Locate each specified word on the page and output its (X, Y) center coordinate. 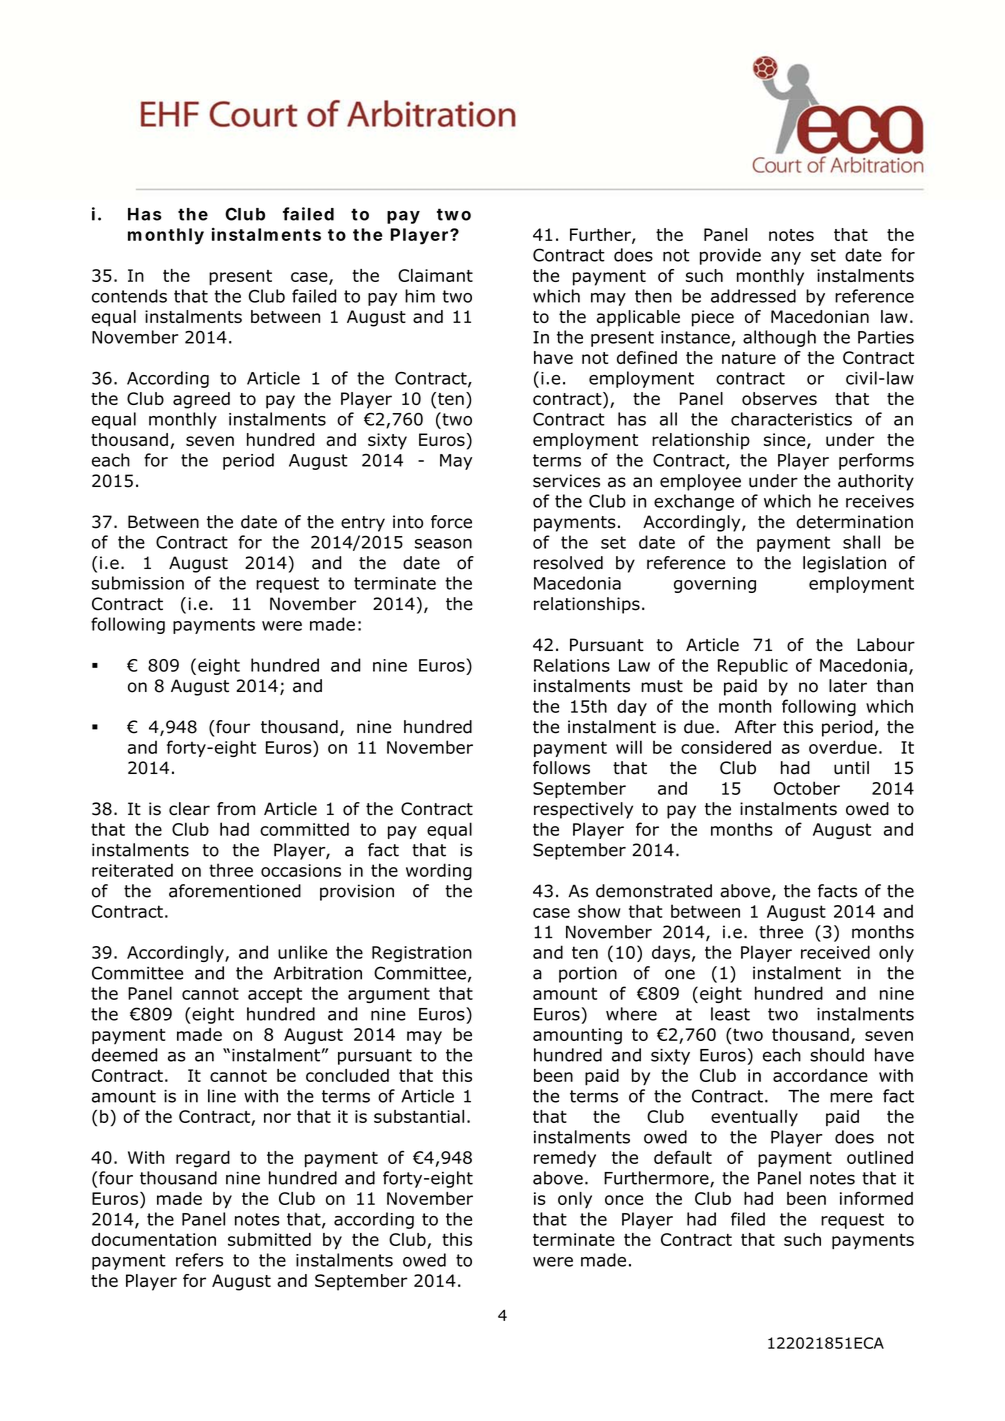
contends (129, 296)
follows (561, 768)
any (786, 258)
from (236, 809)
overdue (843, 747)
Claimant (435, 275)
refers (199, 1260)
